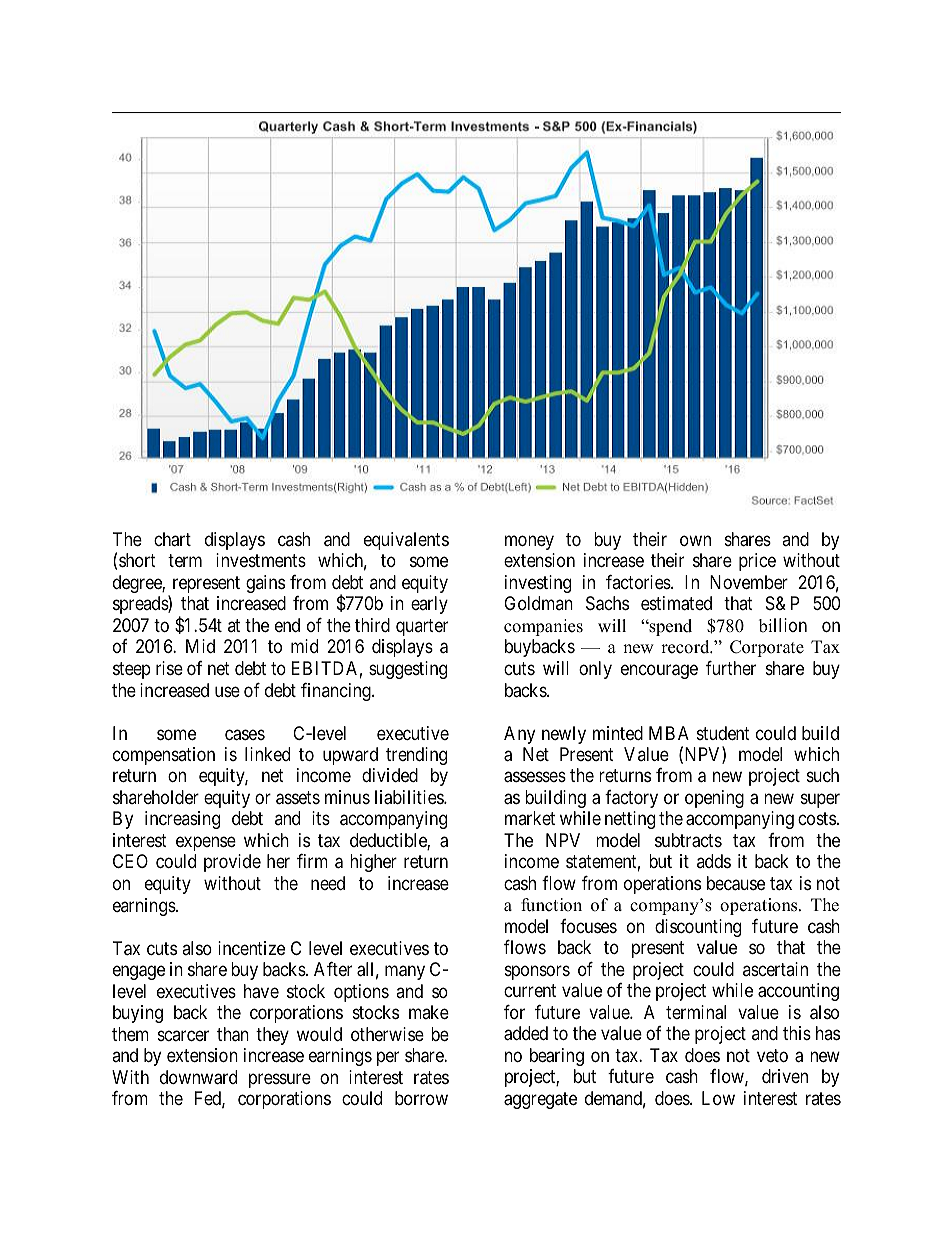  What do you see at coordinates (182, 820) in the image?
I see `increasing` at bounding box center [182, 820].
